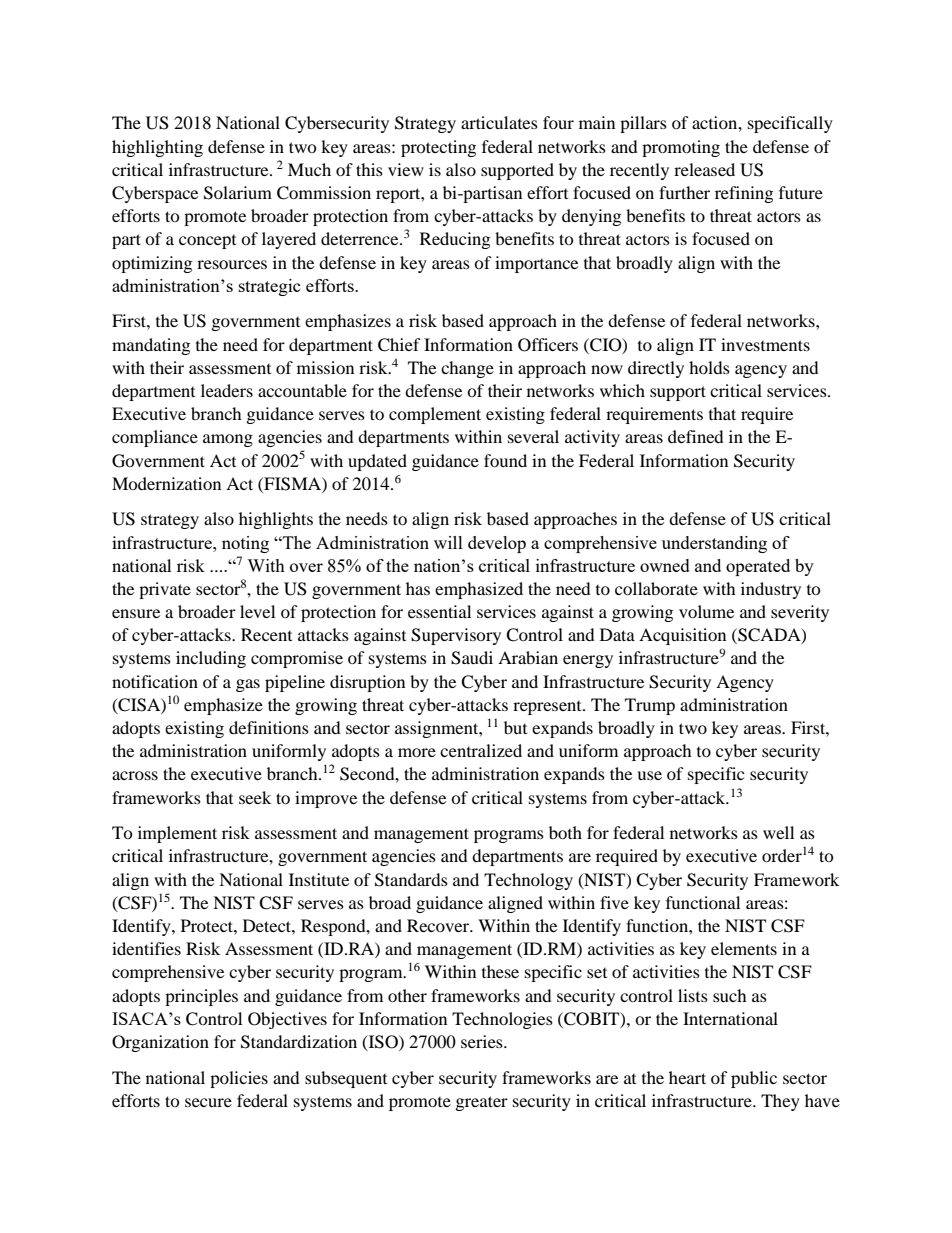 This screenshot has width=952, height=1233. I want to click on essential, so click(439, 611).
